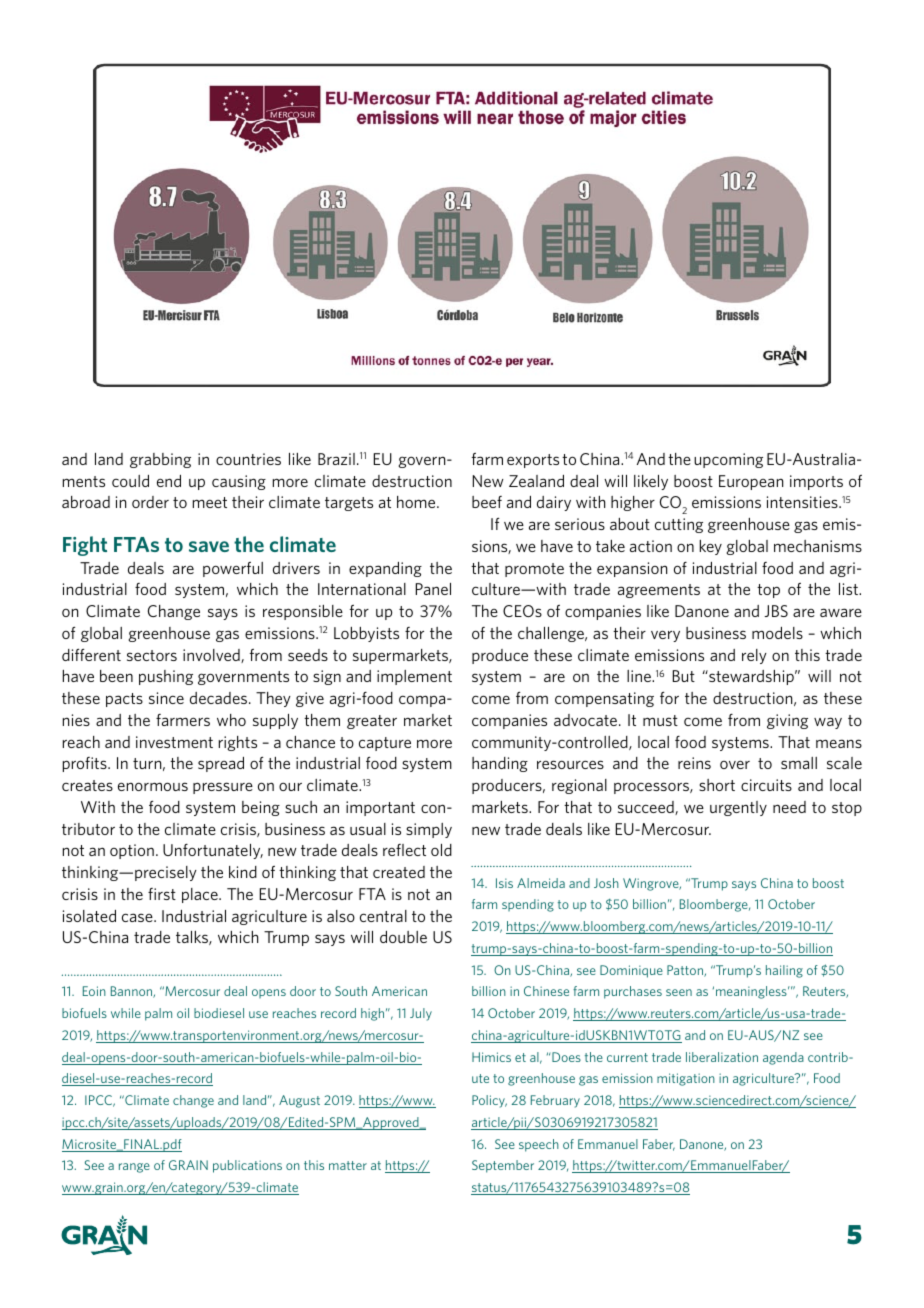  What do you see at coordinates (751, 482) in the page?
I see `European` at bounding box center [751, 482].
